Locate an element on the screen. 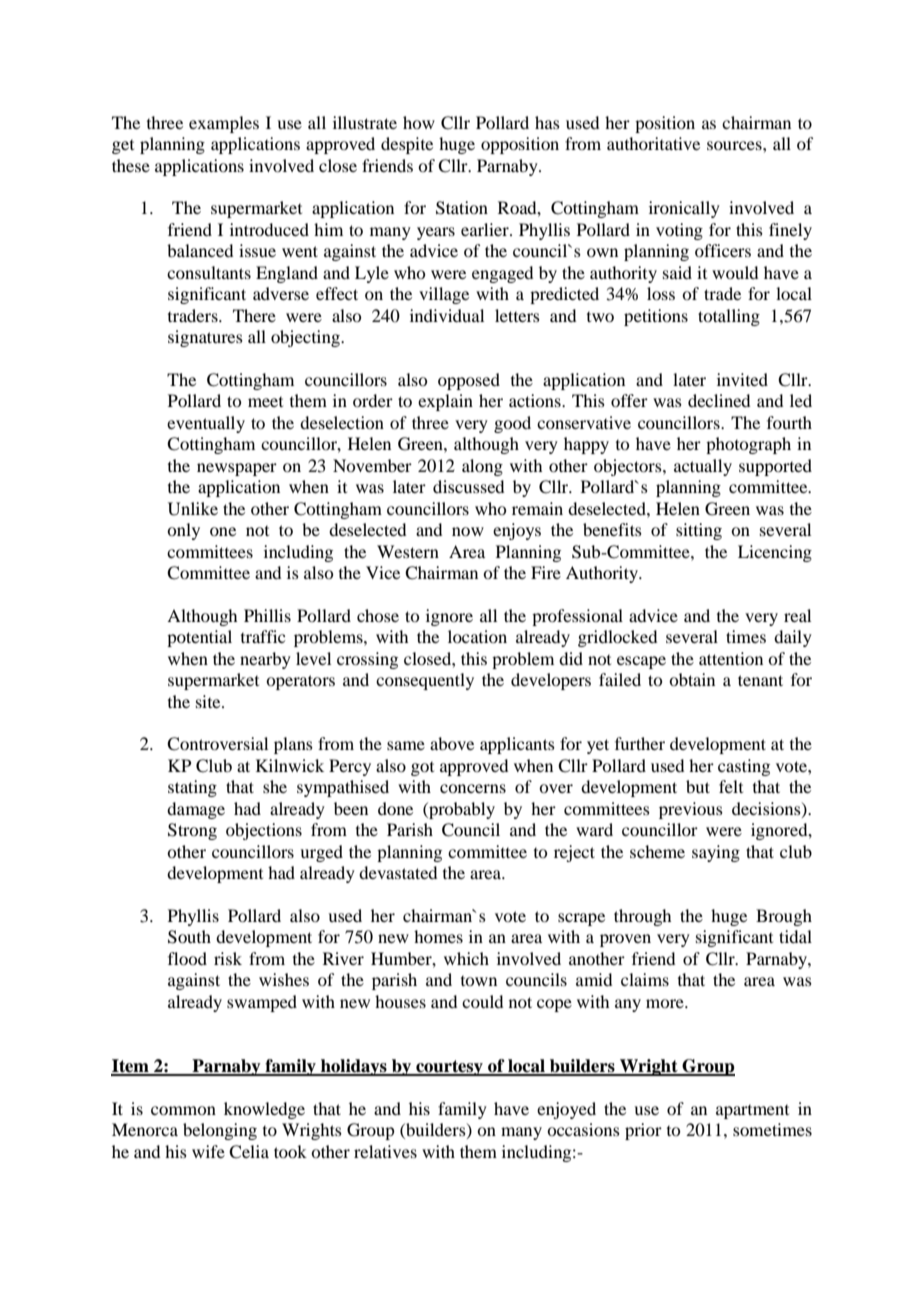 The height and width of the screenshot is (1308, 924). homes is located at coordinates (438, 936).
